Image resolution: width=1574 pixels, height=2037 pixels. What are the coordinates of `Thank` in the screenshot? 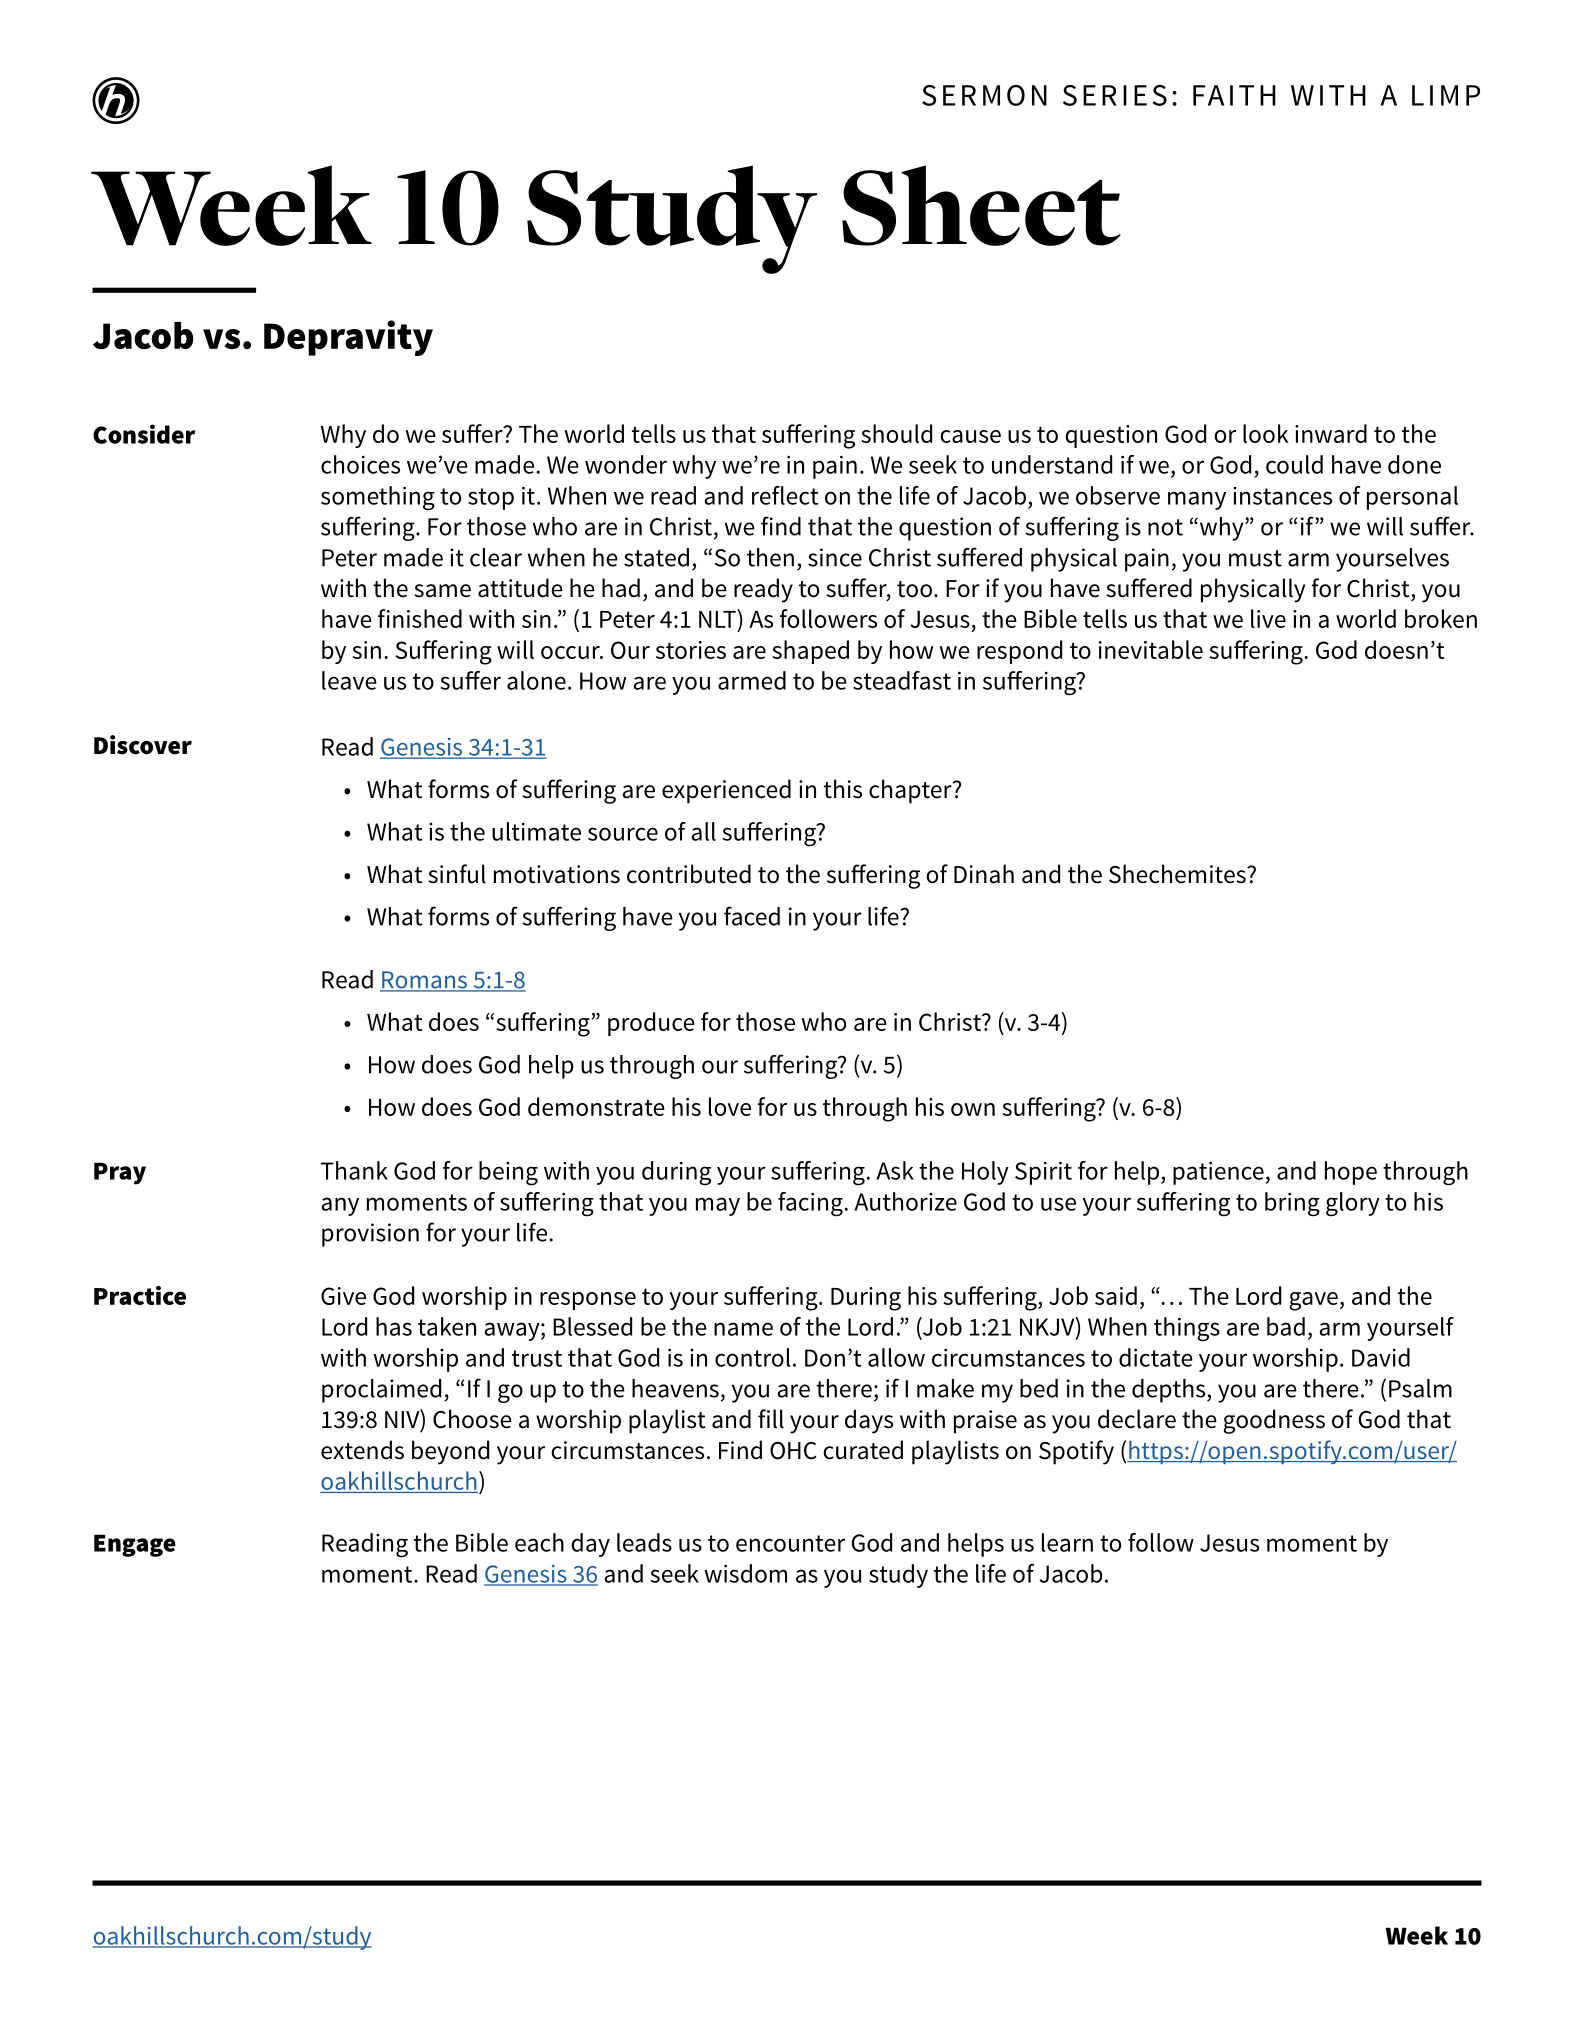 It's located at (354, 1170).
